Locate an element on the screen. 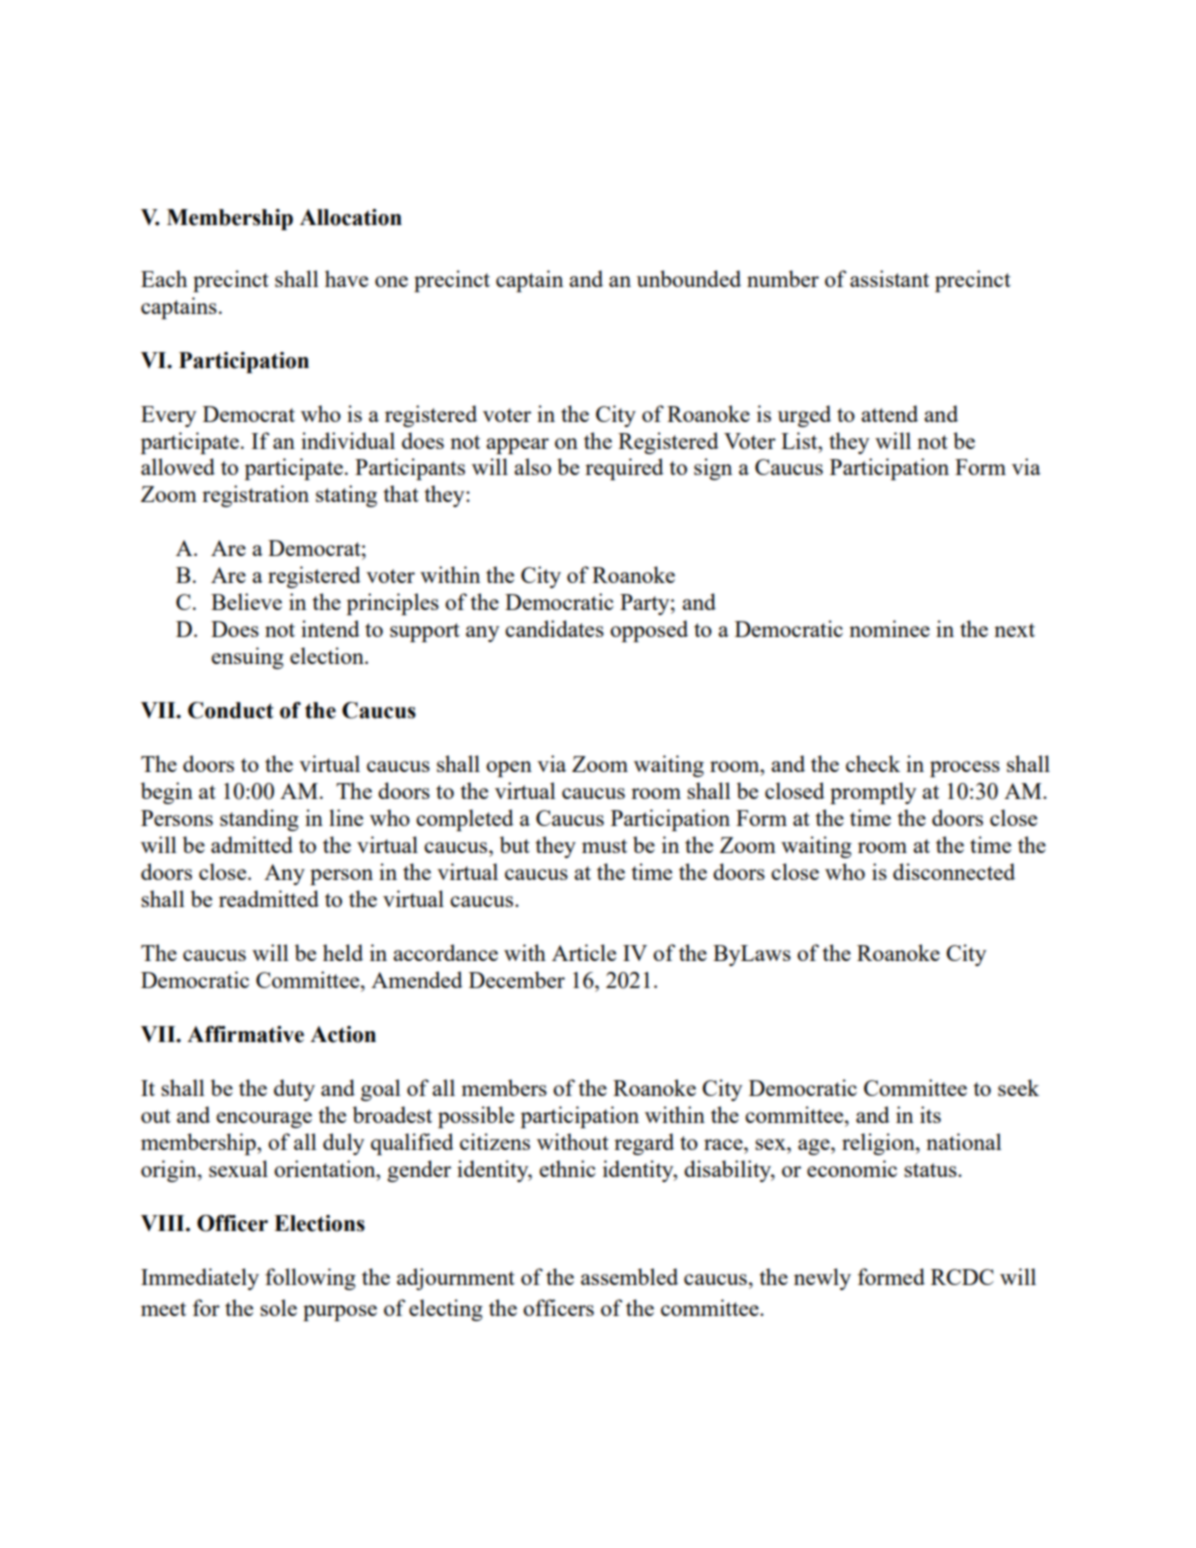  assistant is located at coordinates (889, 278).
